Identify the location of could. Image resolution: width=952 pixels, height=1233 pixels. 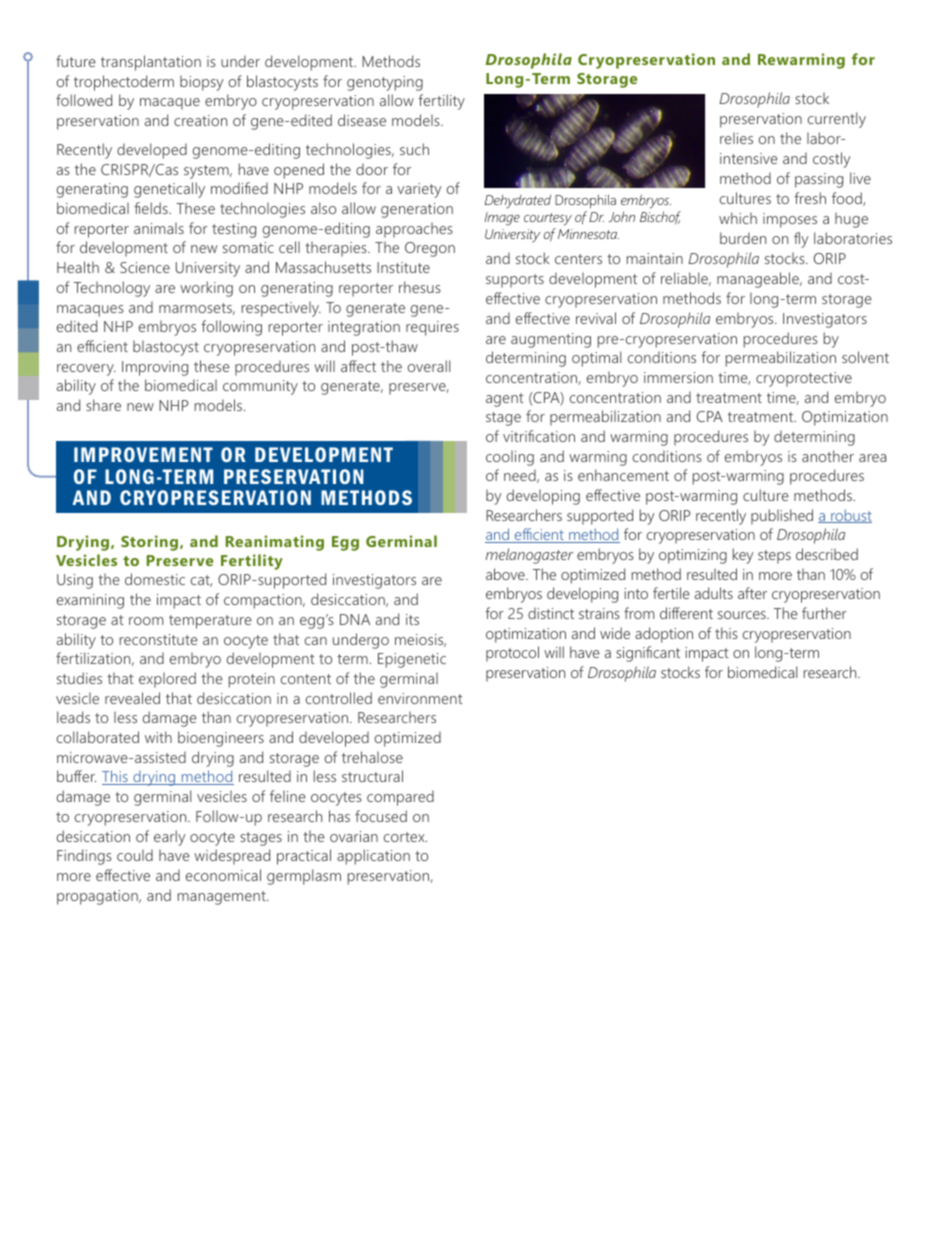
(135, 855).
